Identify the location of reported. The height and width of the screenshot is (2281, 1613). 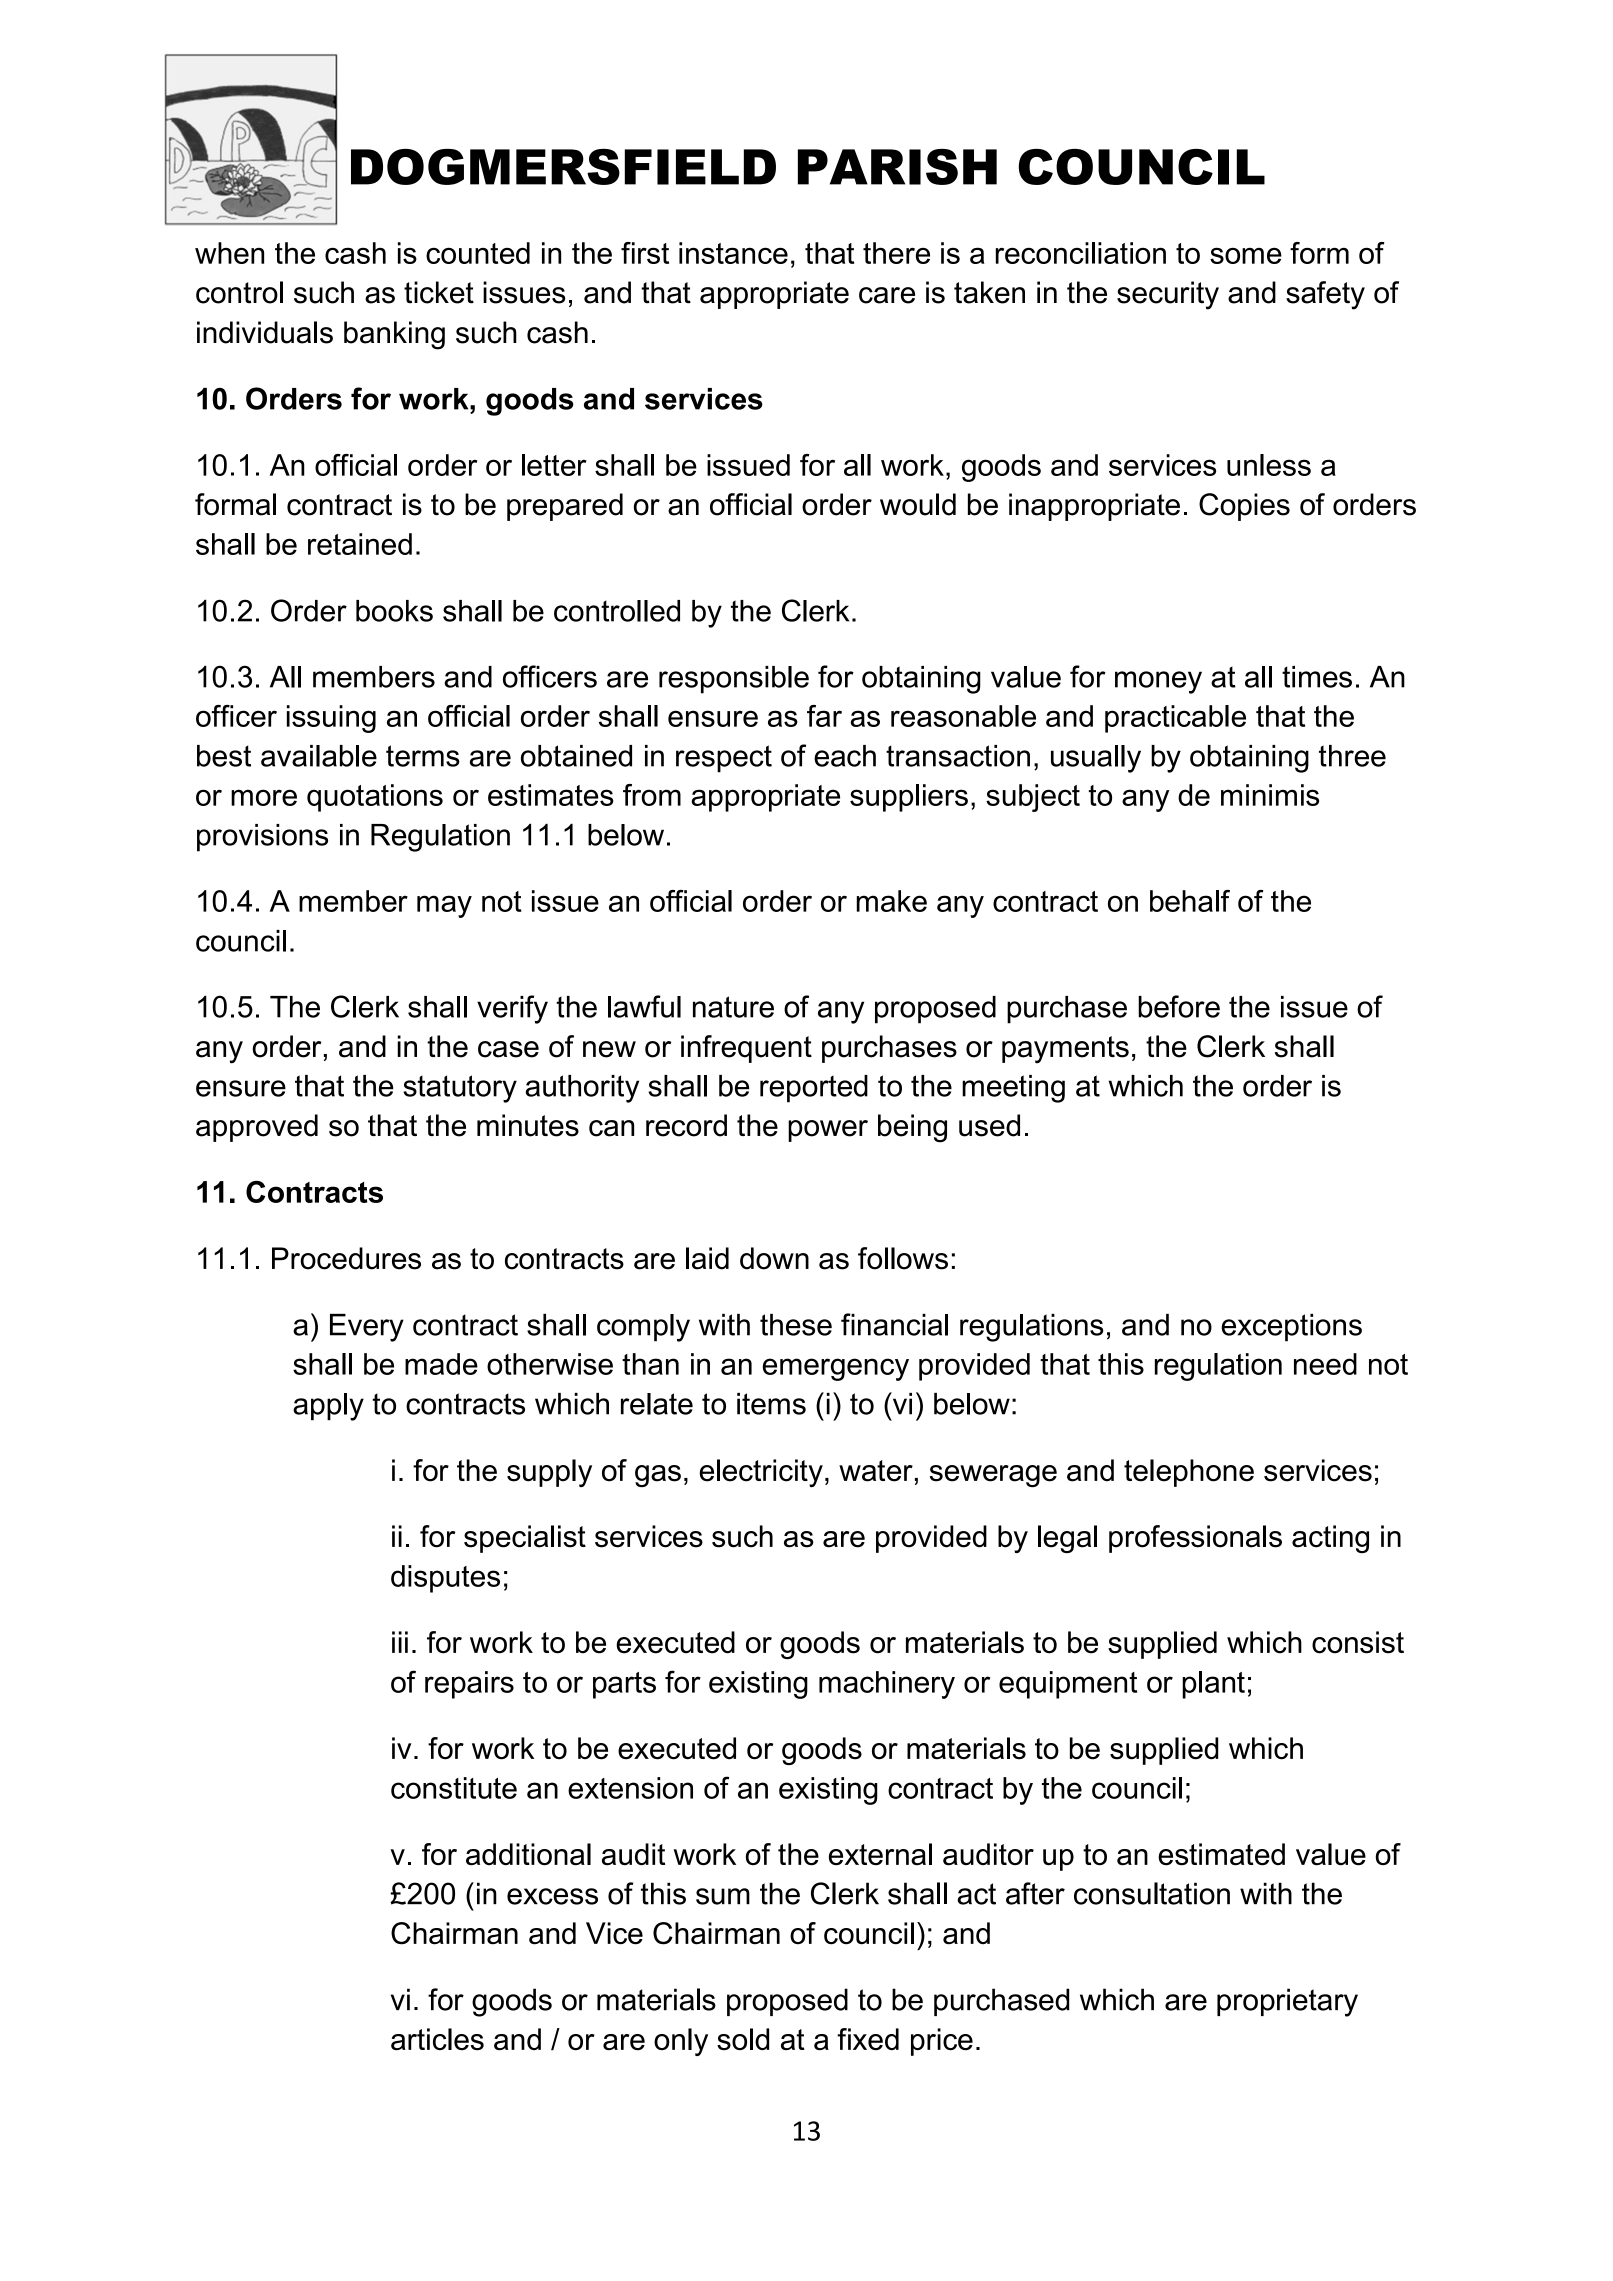
(814, 1089).
